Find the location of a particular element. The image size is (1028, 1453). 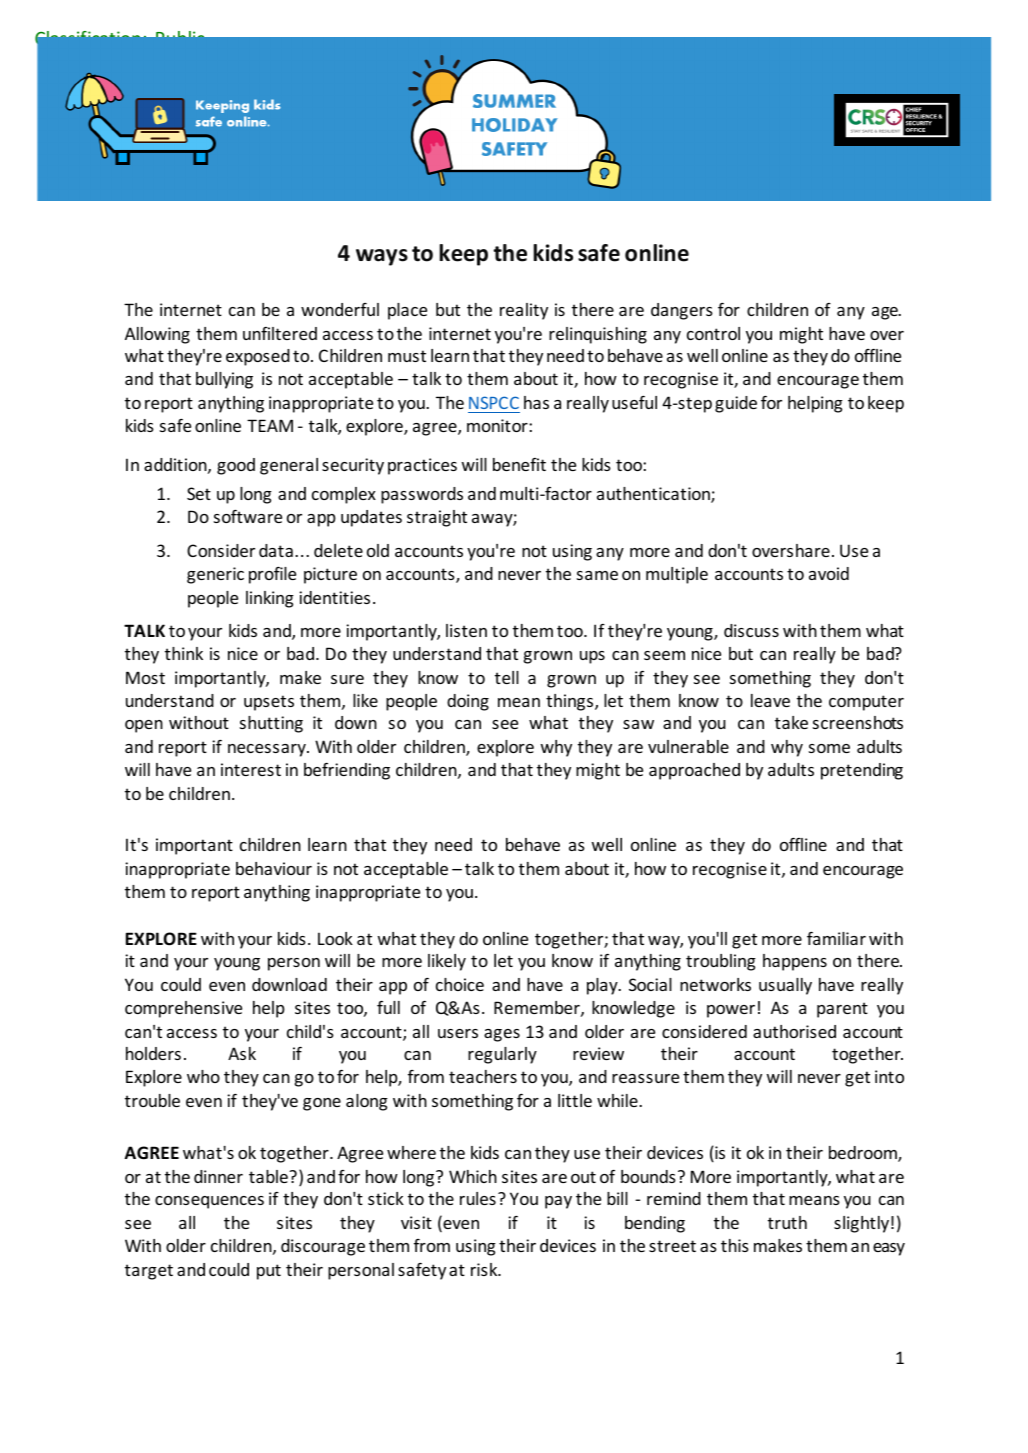

risk is located at coordinates (485, 1269).
